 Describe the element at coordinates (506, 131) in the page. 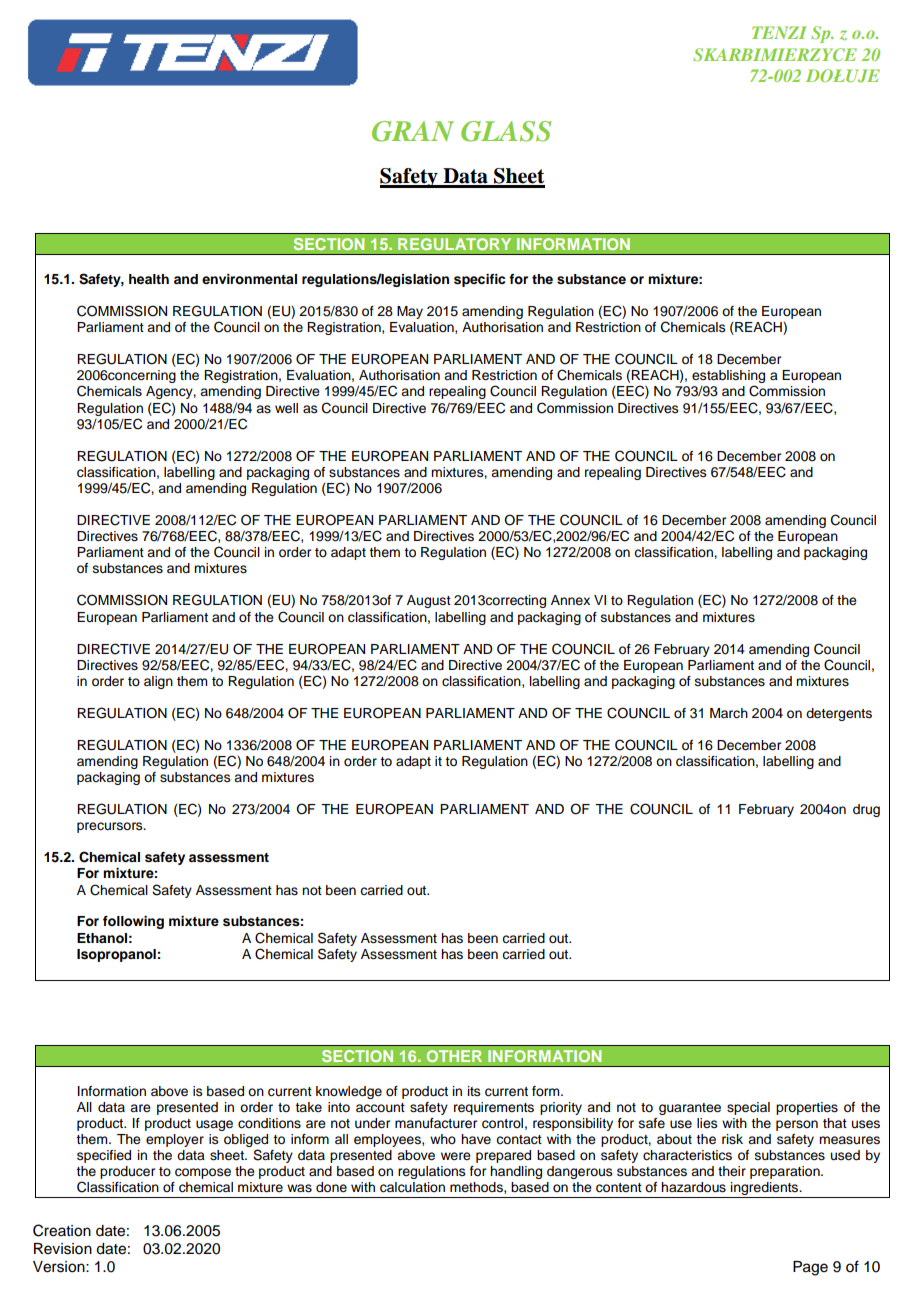

I see `GLASS` at that location.
